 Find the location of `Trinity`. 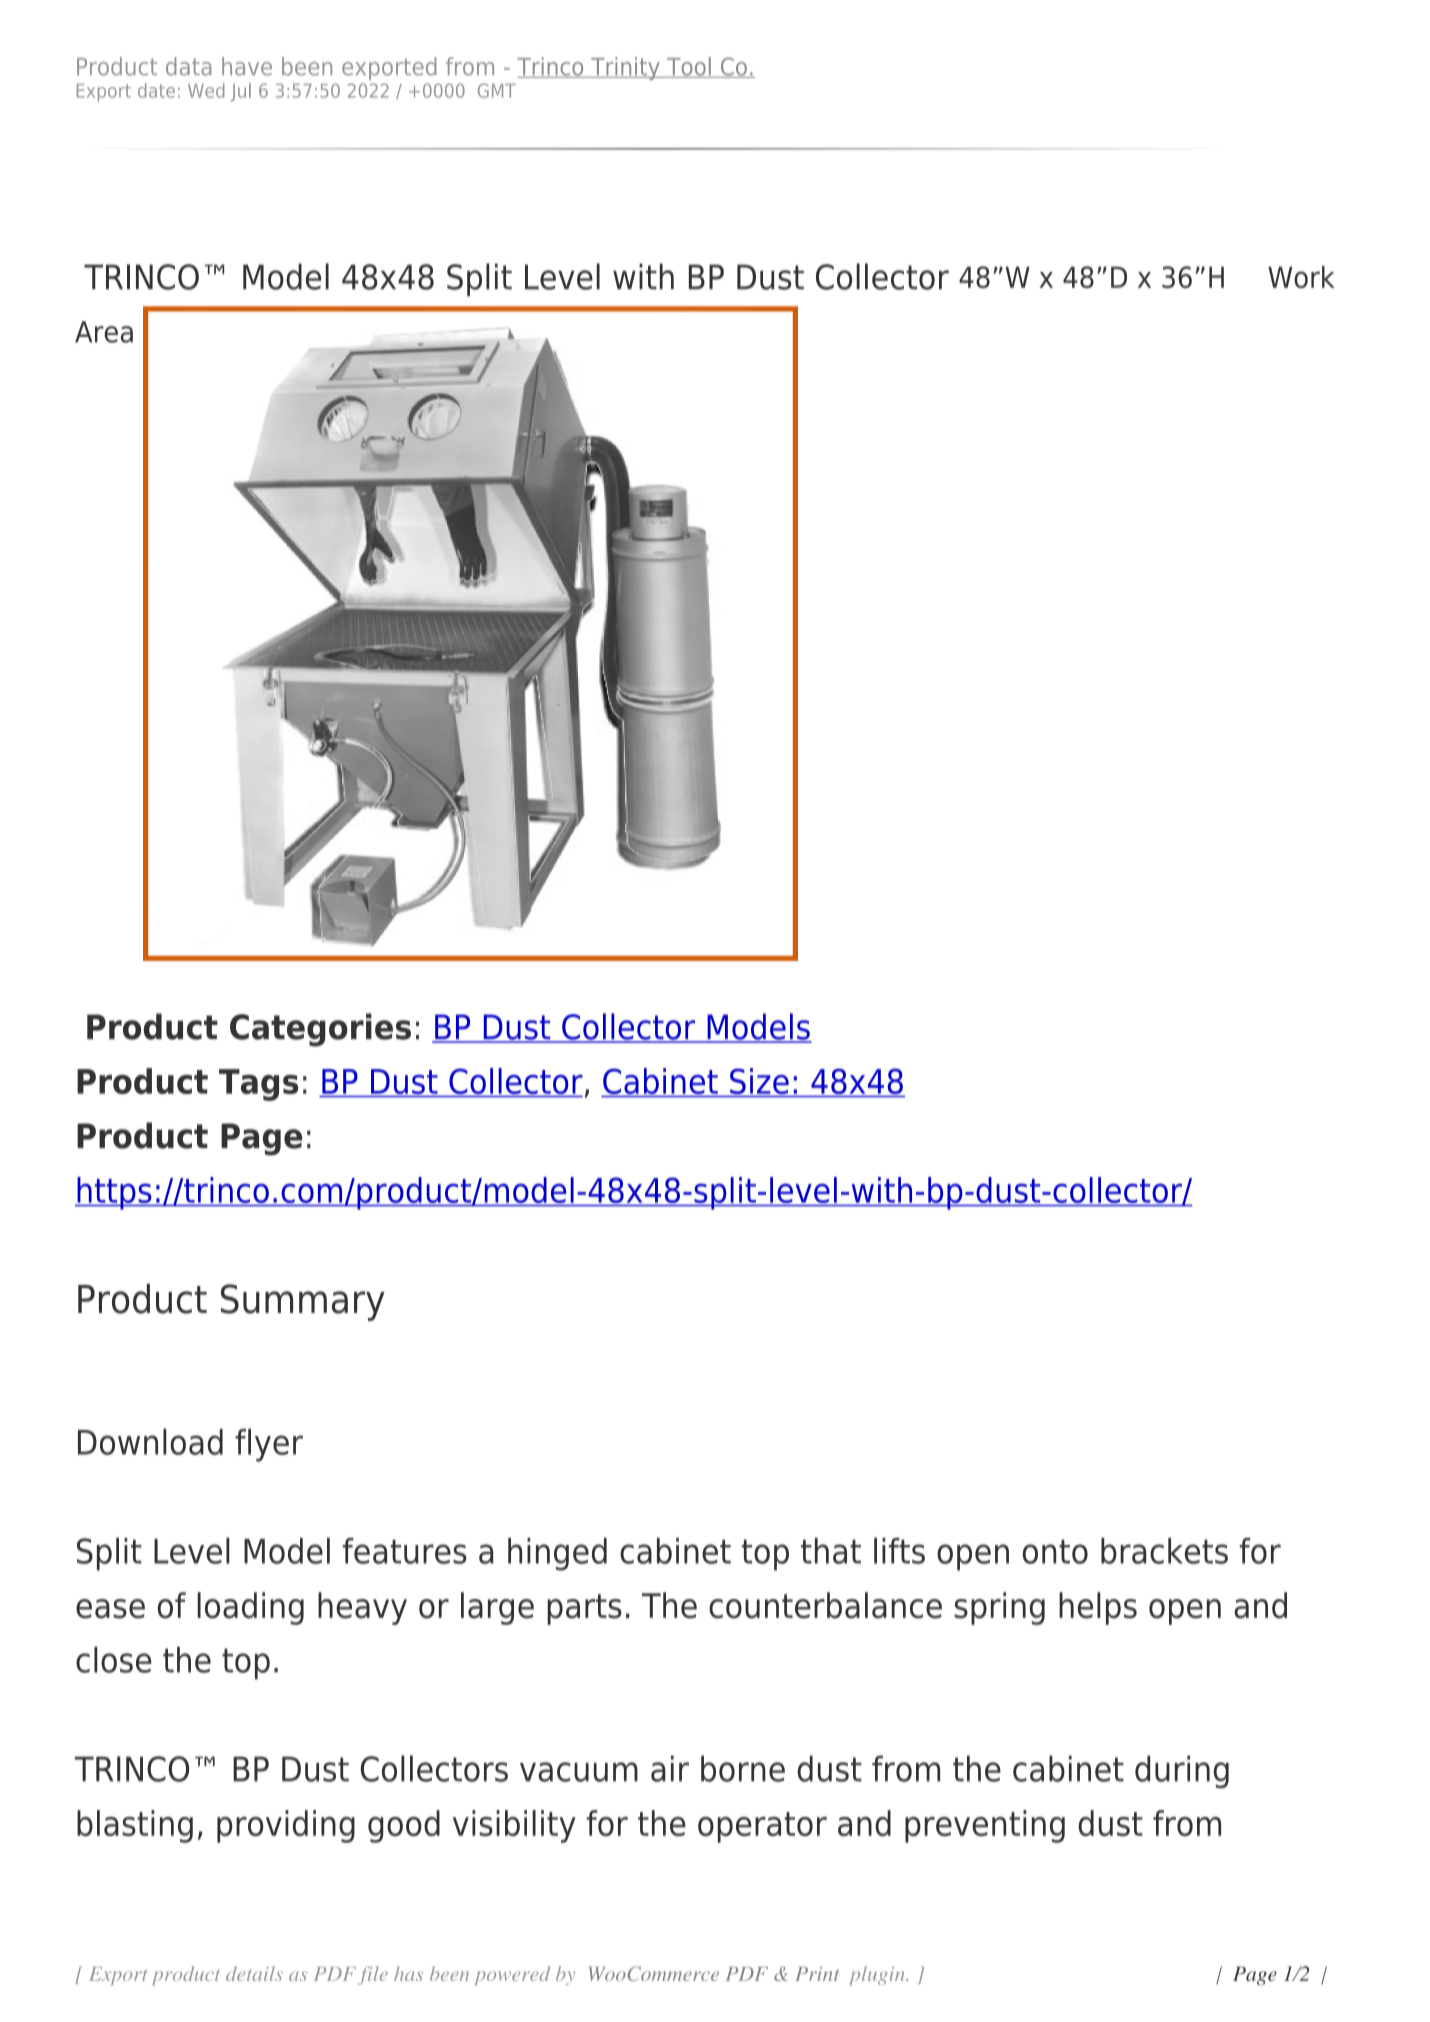

Trinity is located at coordinates (625, 68).
